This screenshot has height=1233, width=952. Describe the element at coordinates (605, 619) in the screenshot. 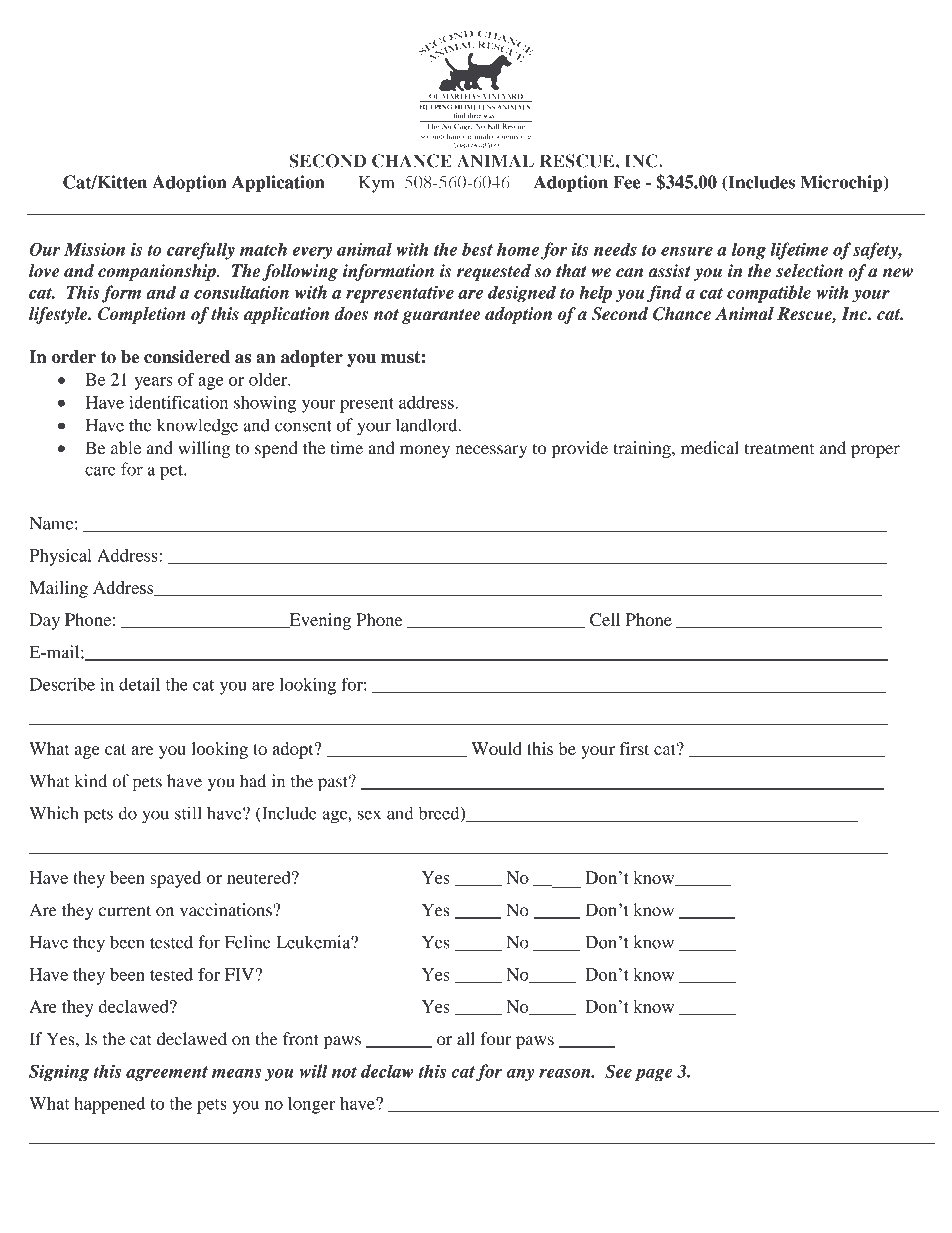

I see `Cell` at that location.
